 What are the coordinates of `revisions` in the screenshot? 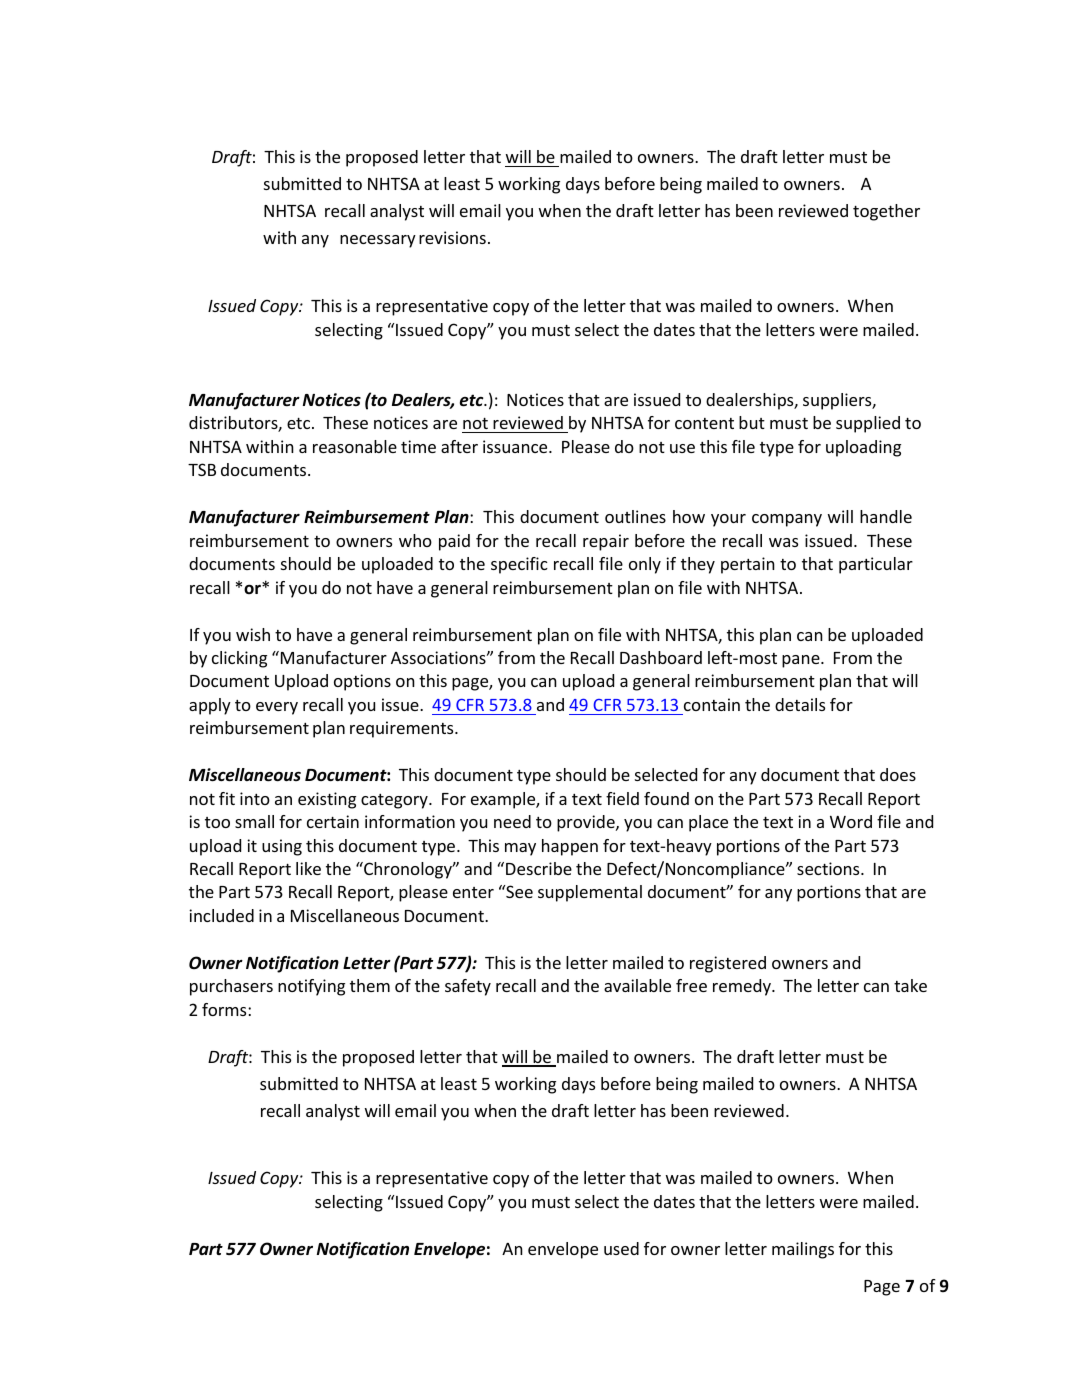 It's located at (452, 237).
